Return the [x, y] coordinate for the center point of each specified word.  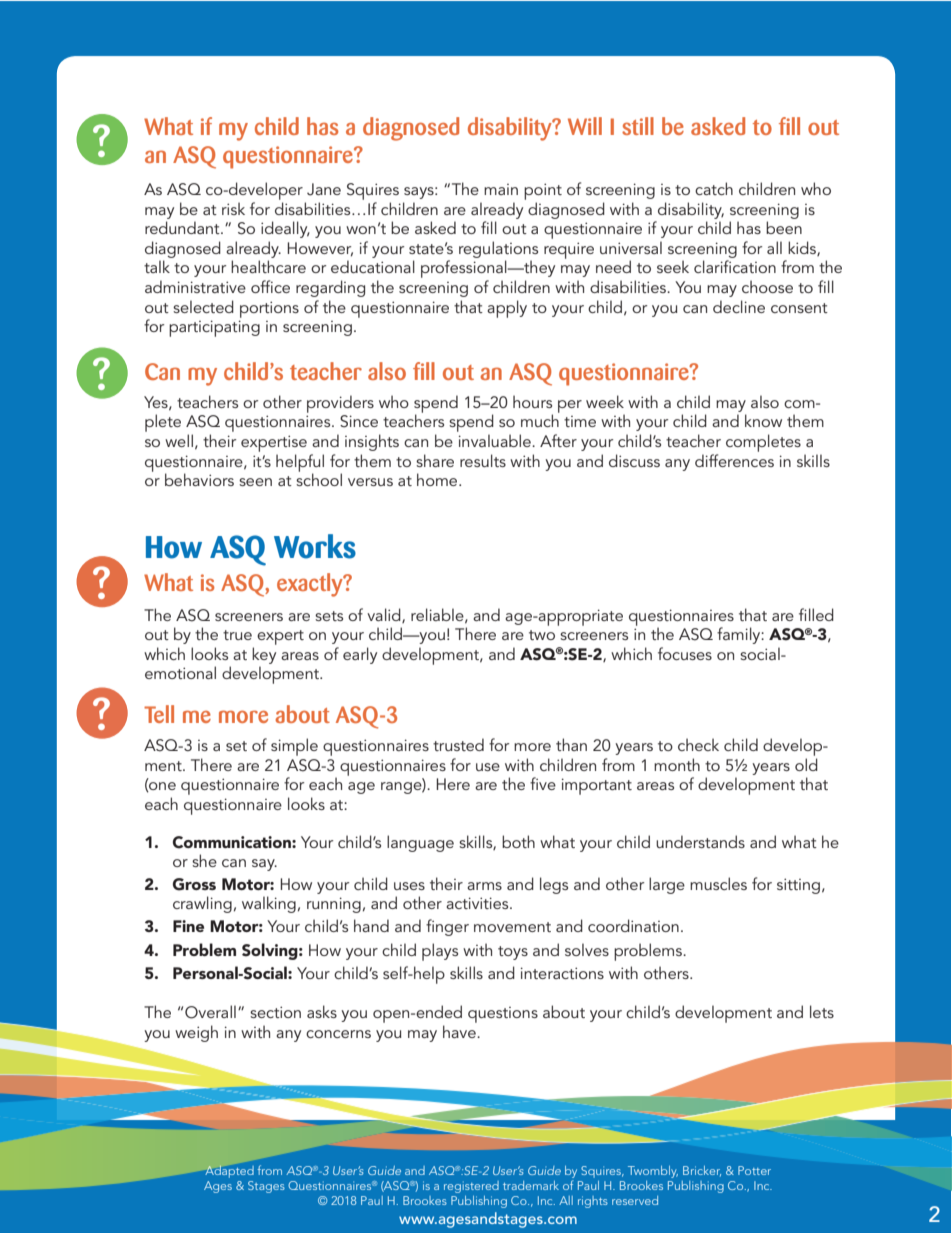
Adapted [229, 1171]
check [698, 744]
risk [233, 208]
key [264, 655]
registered [471, 1187]
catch [714, 188]
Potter [754, 1170]
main [501, 189]
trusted [458, 744]
